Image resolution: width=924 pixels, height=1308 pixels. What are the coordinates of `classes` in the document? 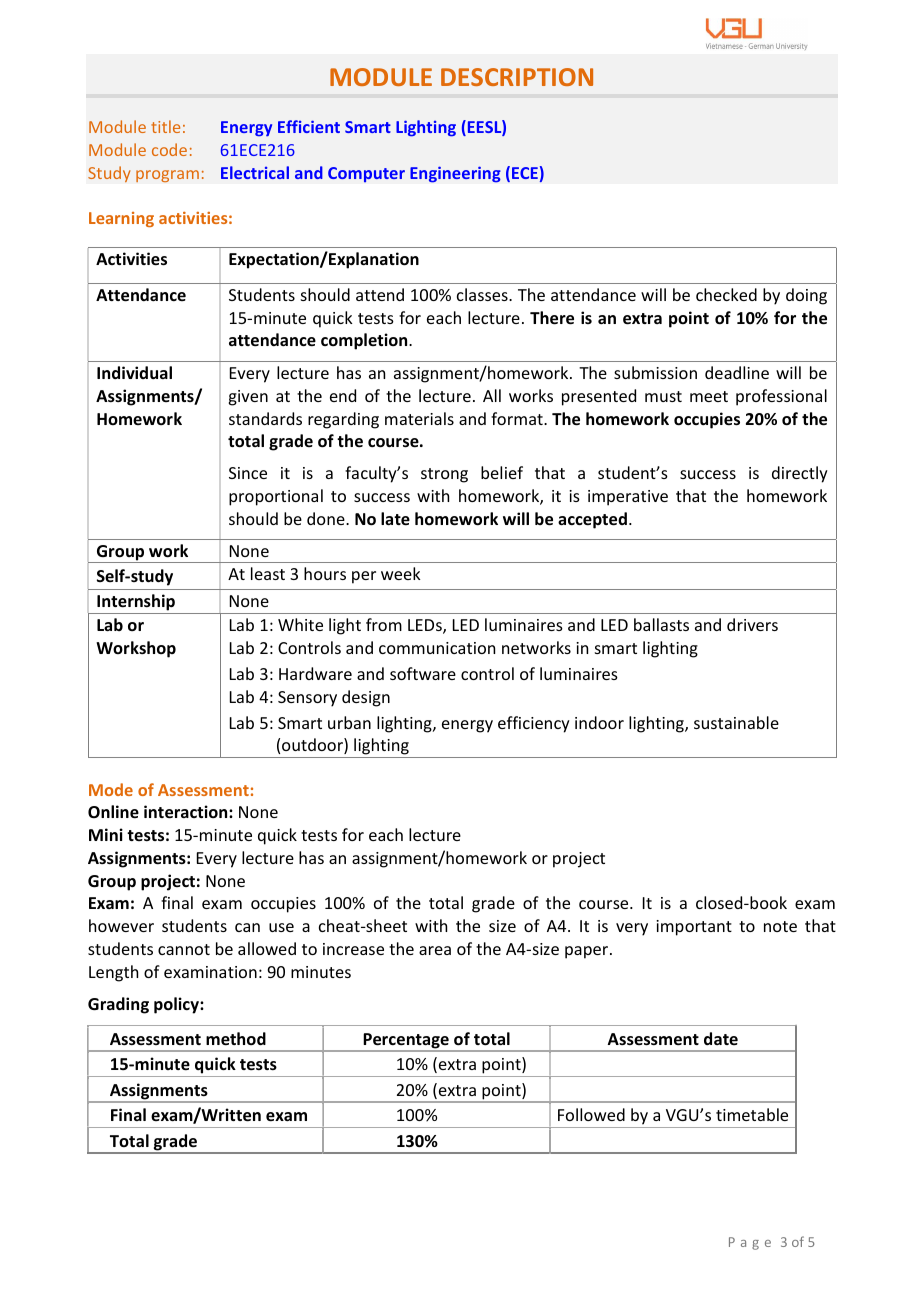 It's located at (483, 294).
